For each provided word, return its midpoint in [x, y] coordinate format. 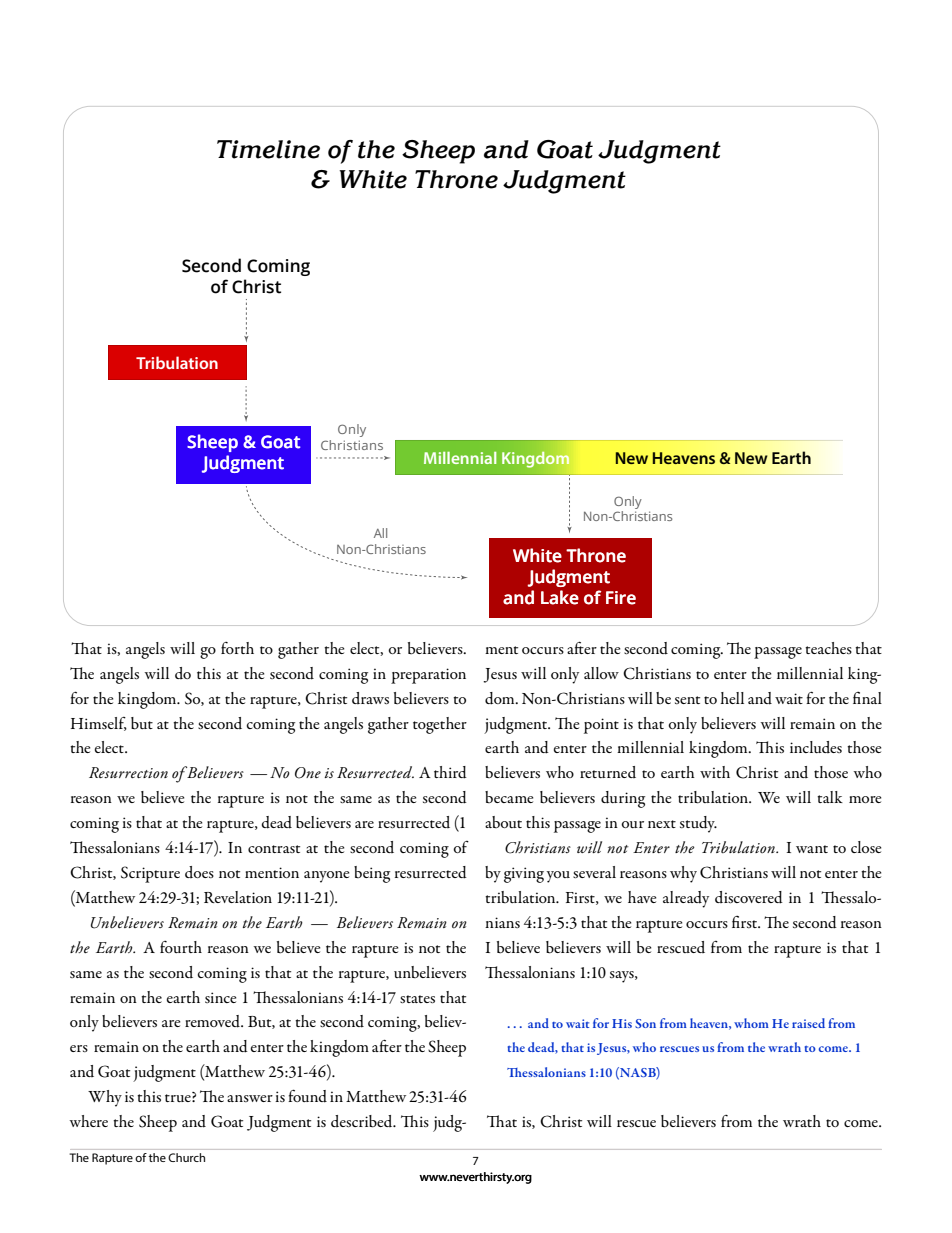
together [440, 725]
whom [751, 1023]
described [363, 1121]
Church [186, 1157]
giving [524, 875]
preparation [428, 676]
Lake [560, 597]
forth [237, 648]
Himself [99, 724]
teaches [828, 648]
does [199, 872]
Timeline [268, 149]
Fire [621, 598]
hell [732, 698]
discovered [749, 897]
